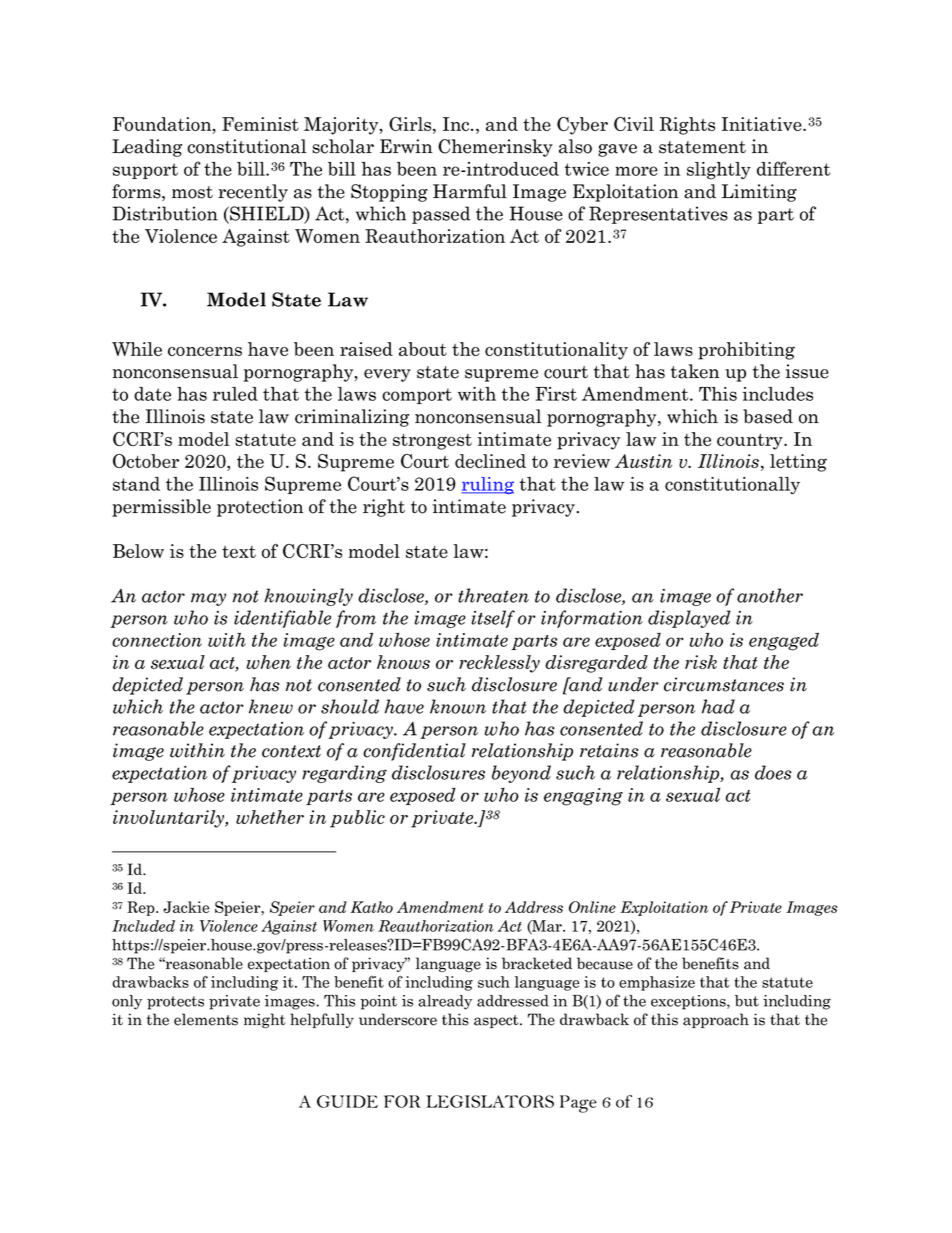 The height and width of the screenshot is (1233, 952). Describe the element at coordinates (417, 396) in the screenshot. I see `comport` at that location.
